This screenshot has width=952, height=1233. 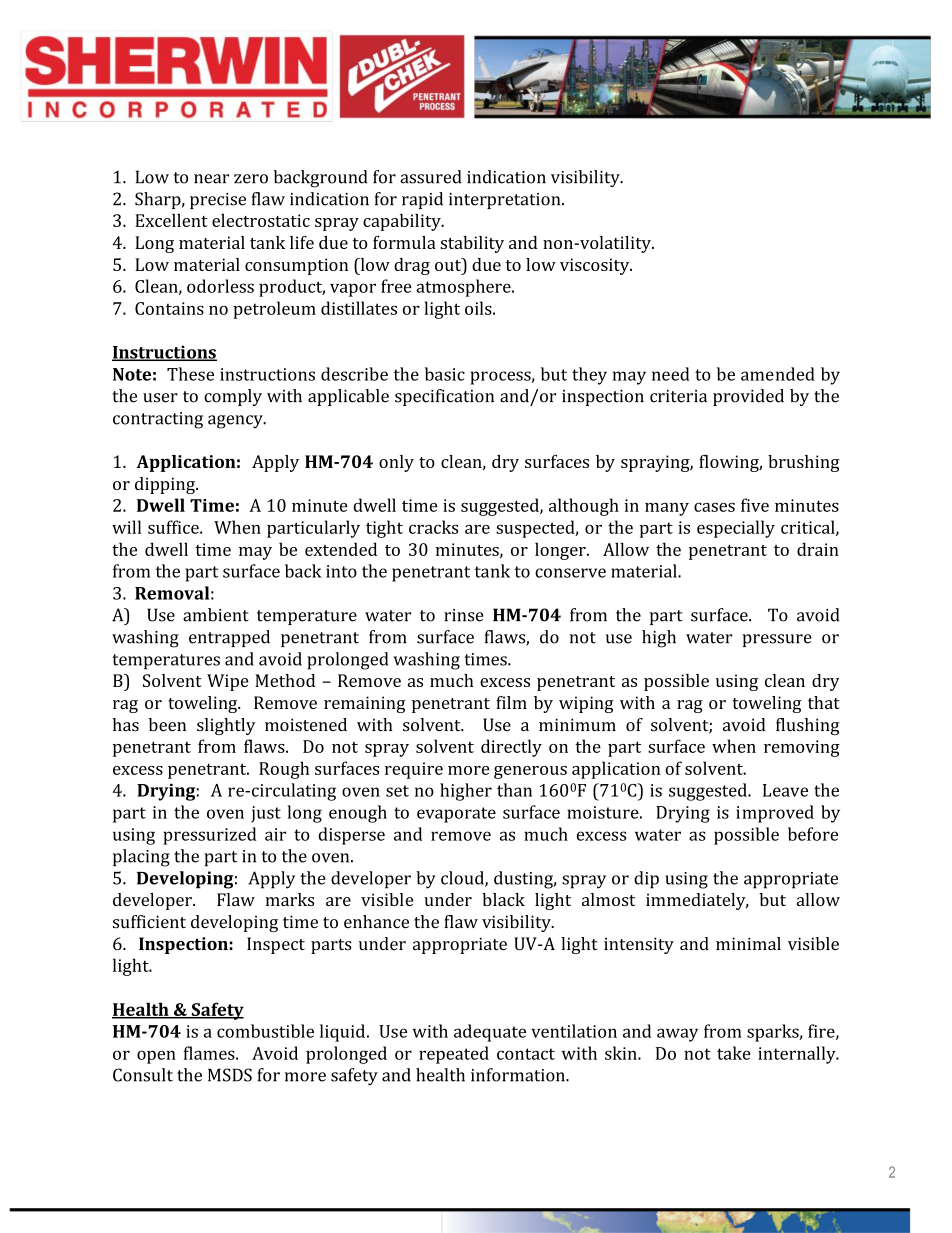 I want to click on interpretation, so click(x=506, y=201).
